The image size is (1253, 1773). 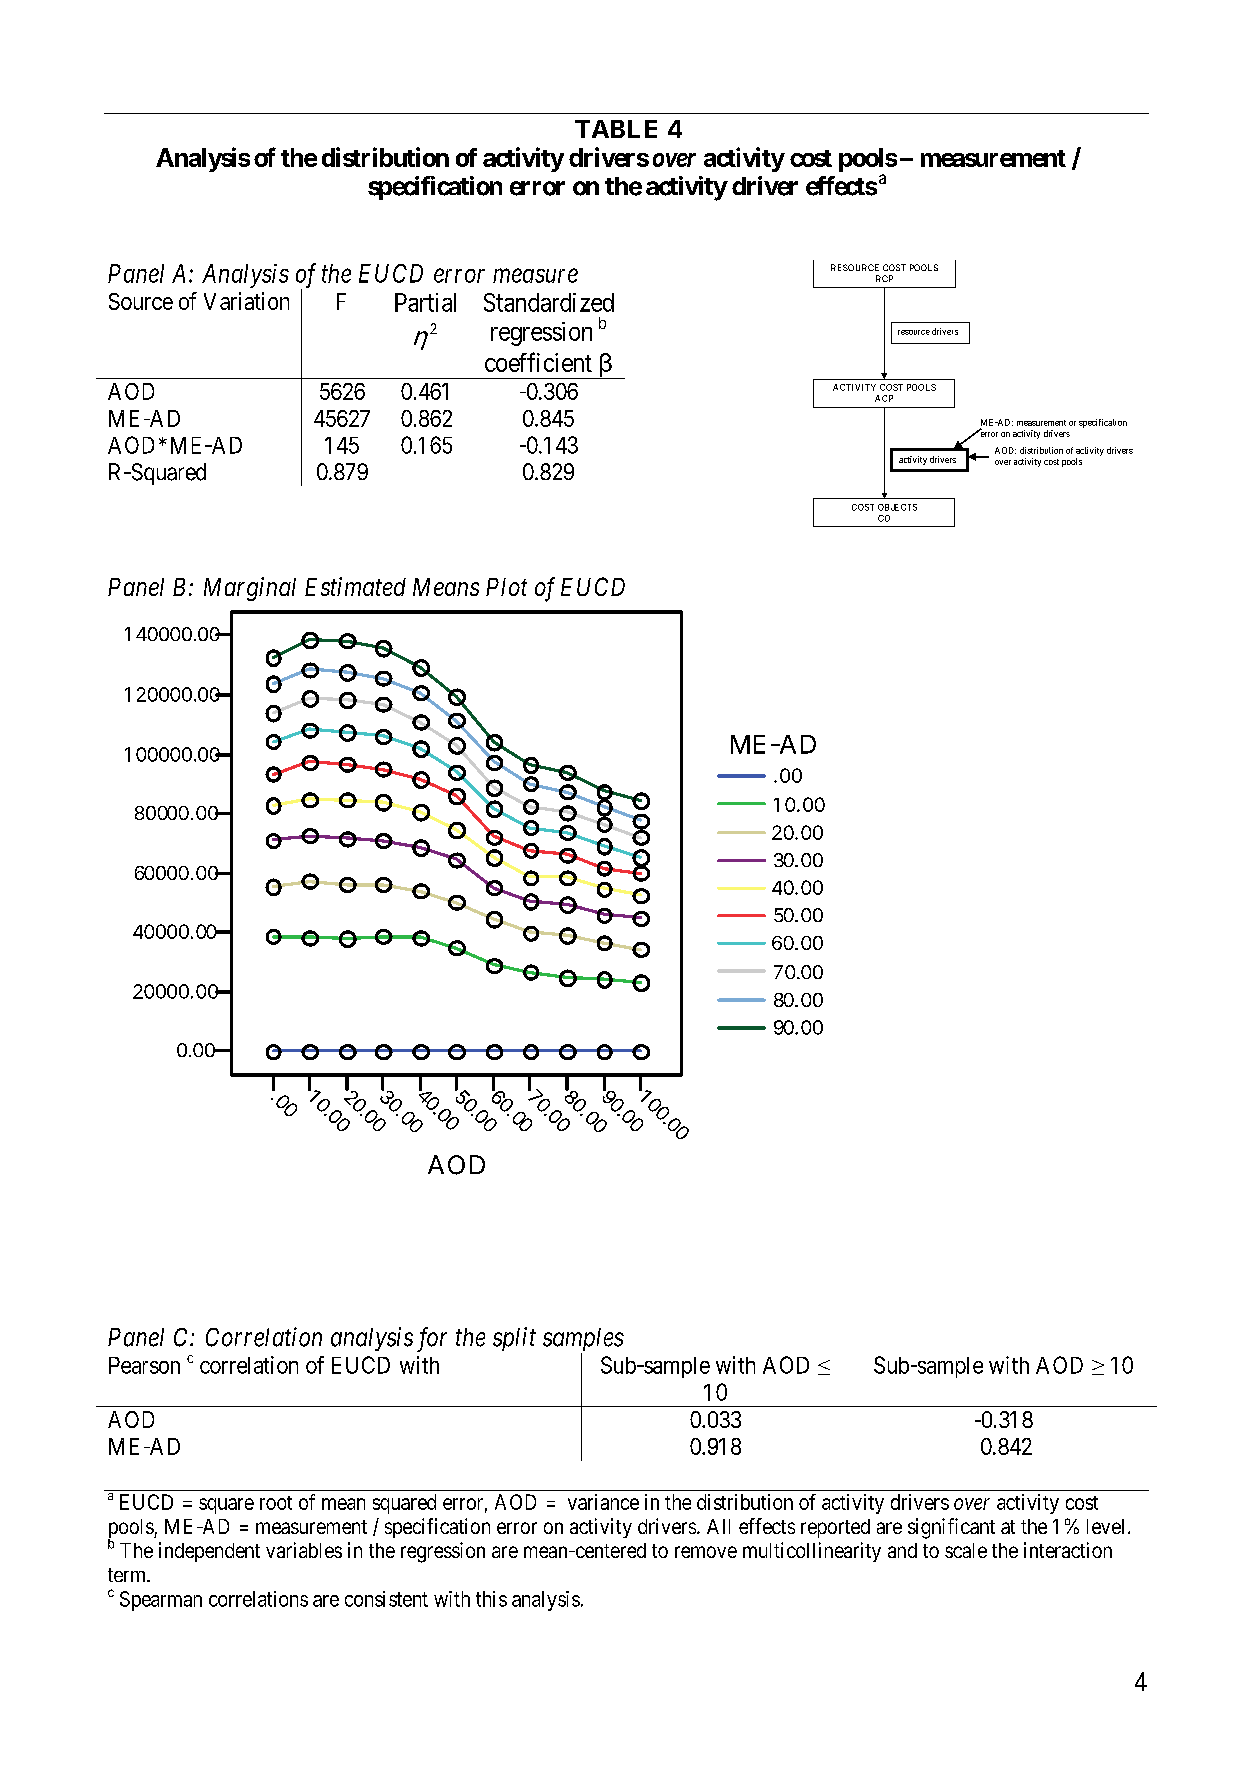 What do you see at coordinates (209, 1552) in the image?
I see `independent` at bounding box center [209, 1552].
